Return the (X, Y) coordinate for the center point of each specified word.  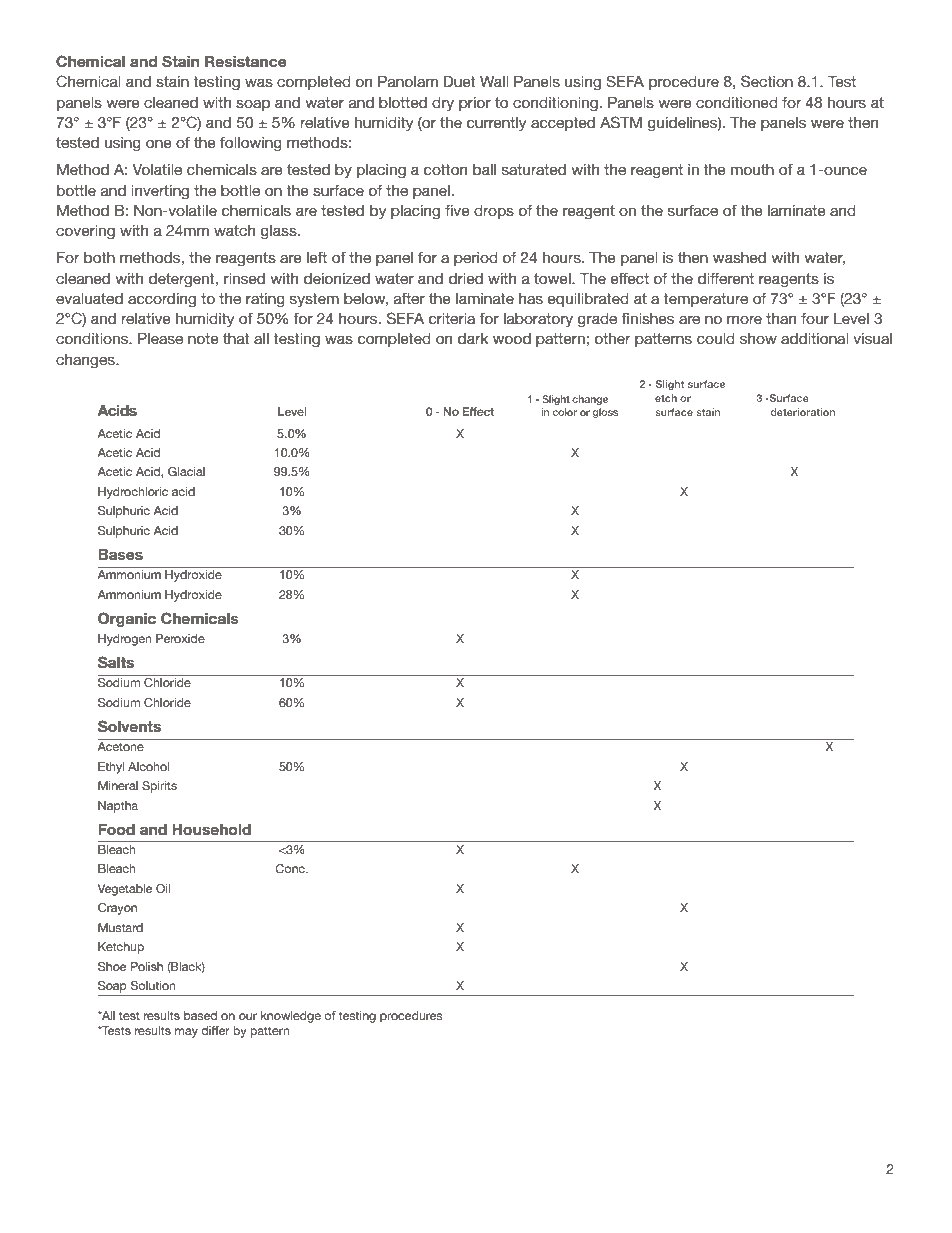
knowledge (291, 1017)
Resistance (245, 61)
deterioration (803, 412)
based (200, 1015)
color (565, 412)
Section (767, 81)
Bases (120, 554)
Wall (494, 81)
